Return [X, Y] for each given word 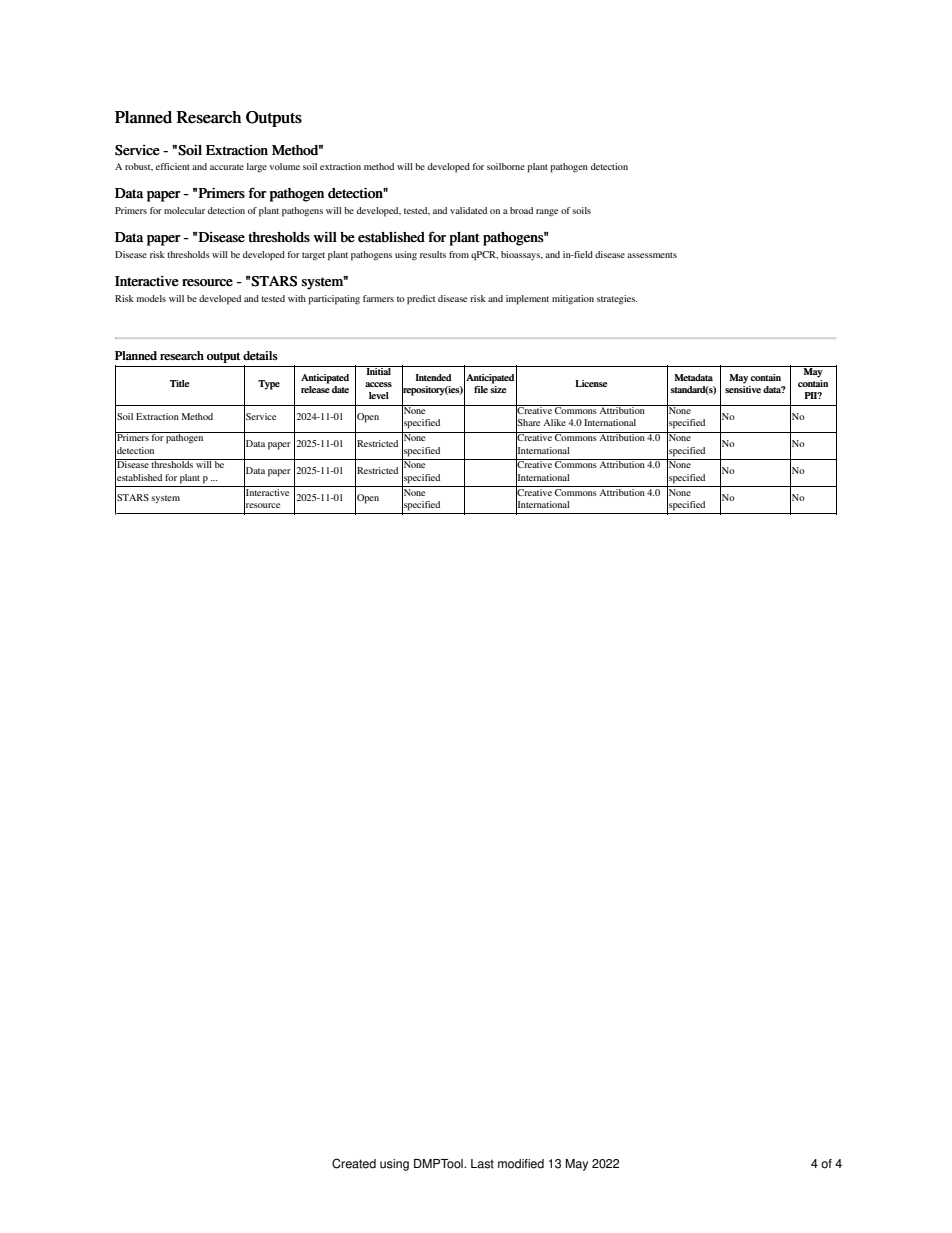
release [315, 388]
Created [354, 1163]
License [591, 383]
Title [179, 383]
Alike [554, 422]
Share [528, 423]
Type [269, 385]
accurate [227, 167]
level [379, 395]
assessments [652, 255]
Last [482, 1164]
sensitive [743, 388]
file [481, 389]
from [459, 254]
